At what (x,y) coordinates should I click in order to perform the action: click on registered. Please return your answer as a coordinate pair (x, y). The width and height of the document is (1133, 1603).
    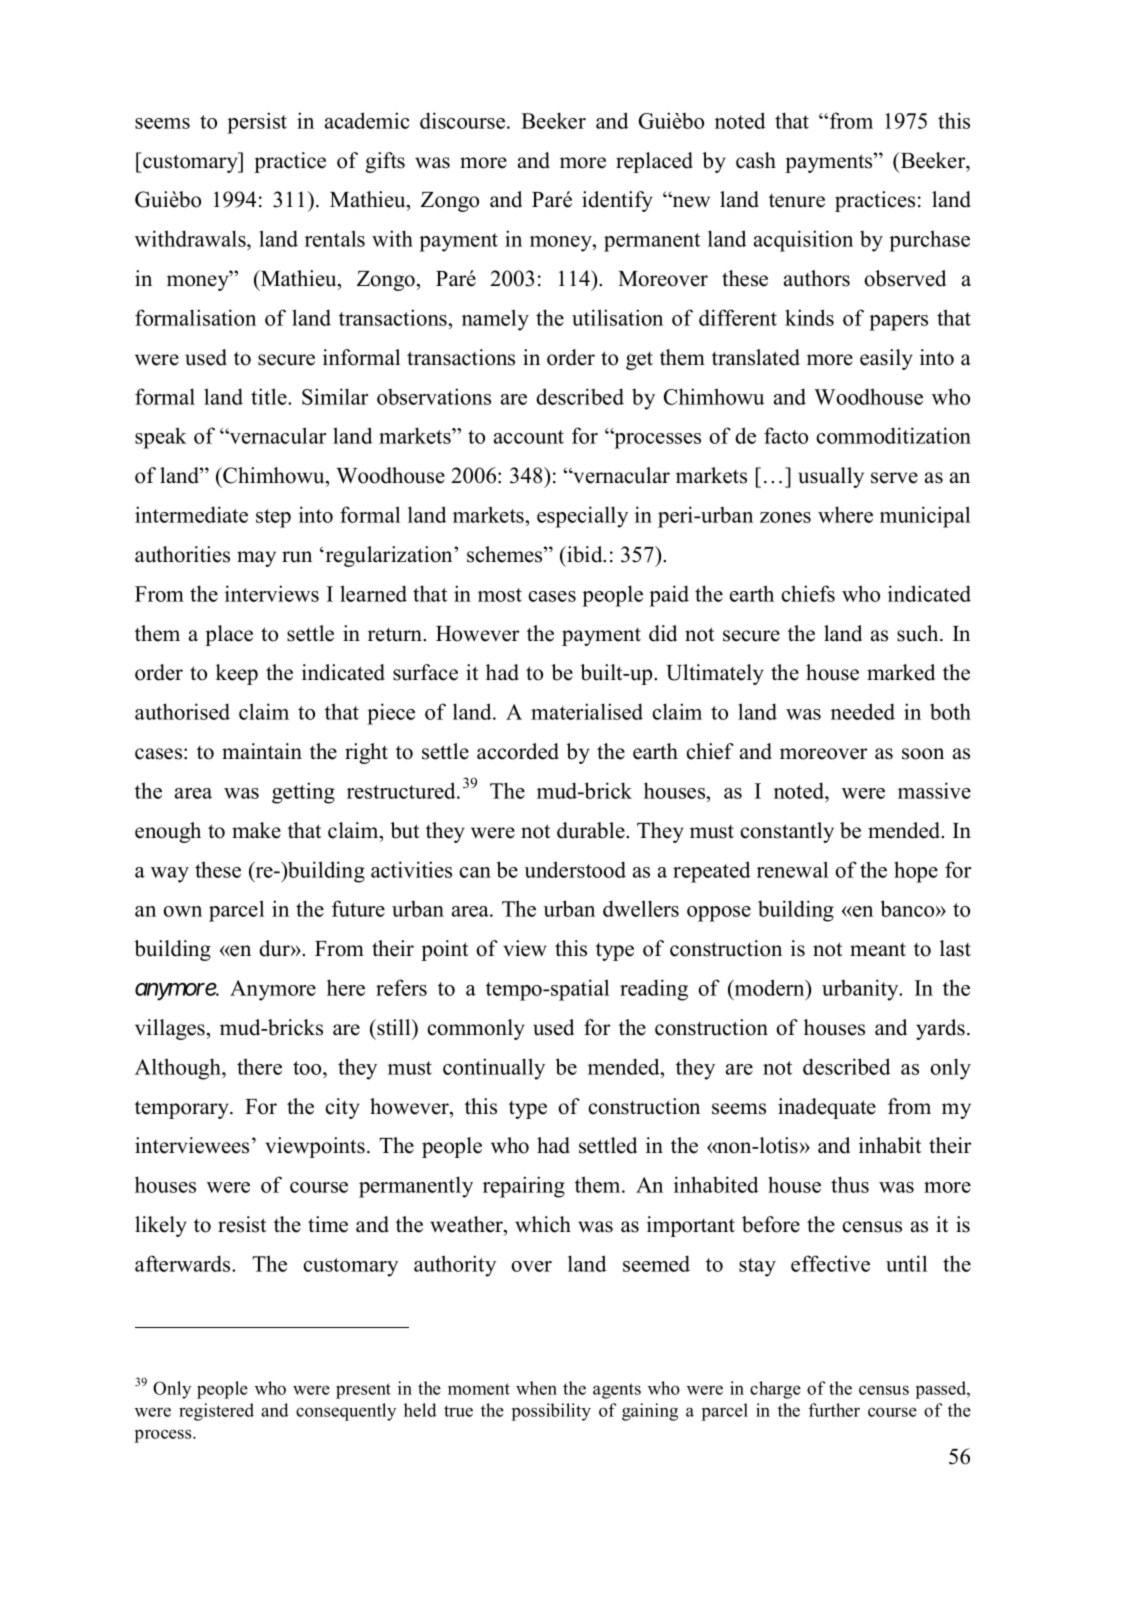
    Looking at the image, I should click on (216, 1412).
